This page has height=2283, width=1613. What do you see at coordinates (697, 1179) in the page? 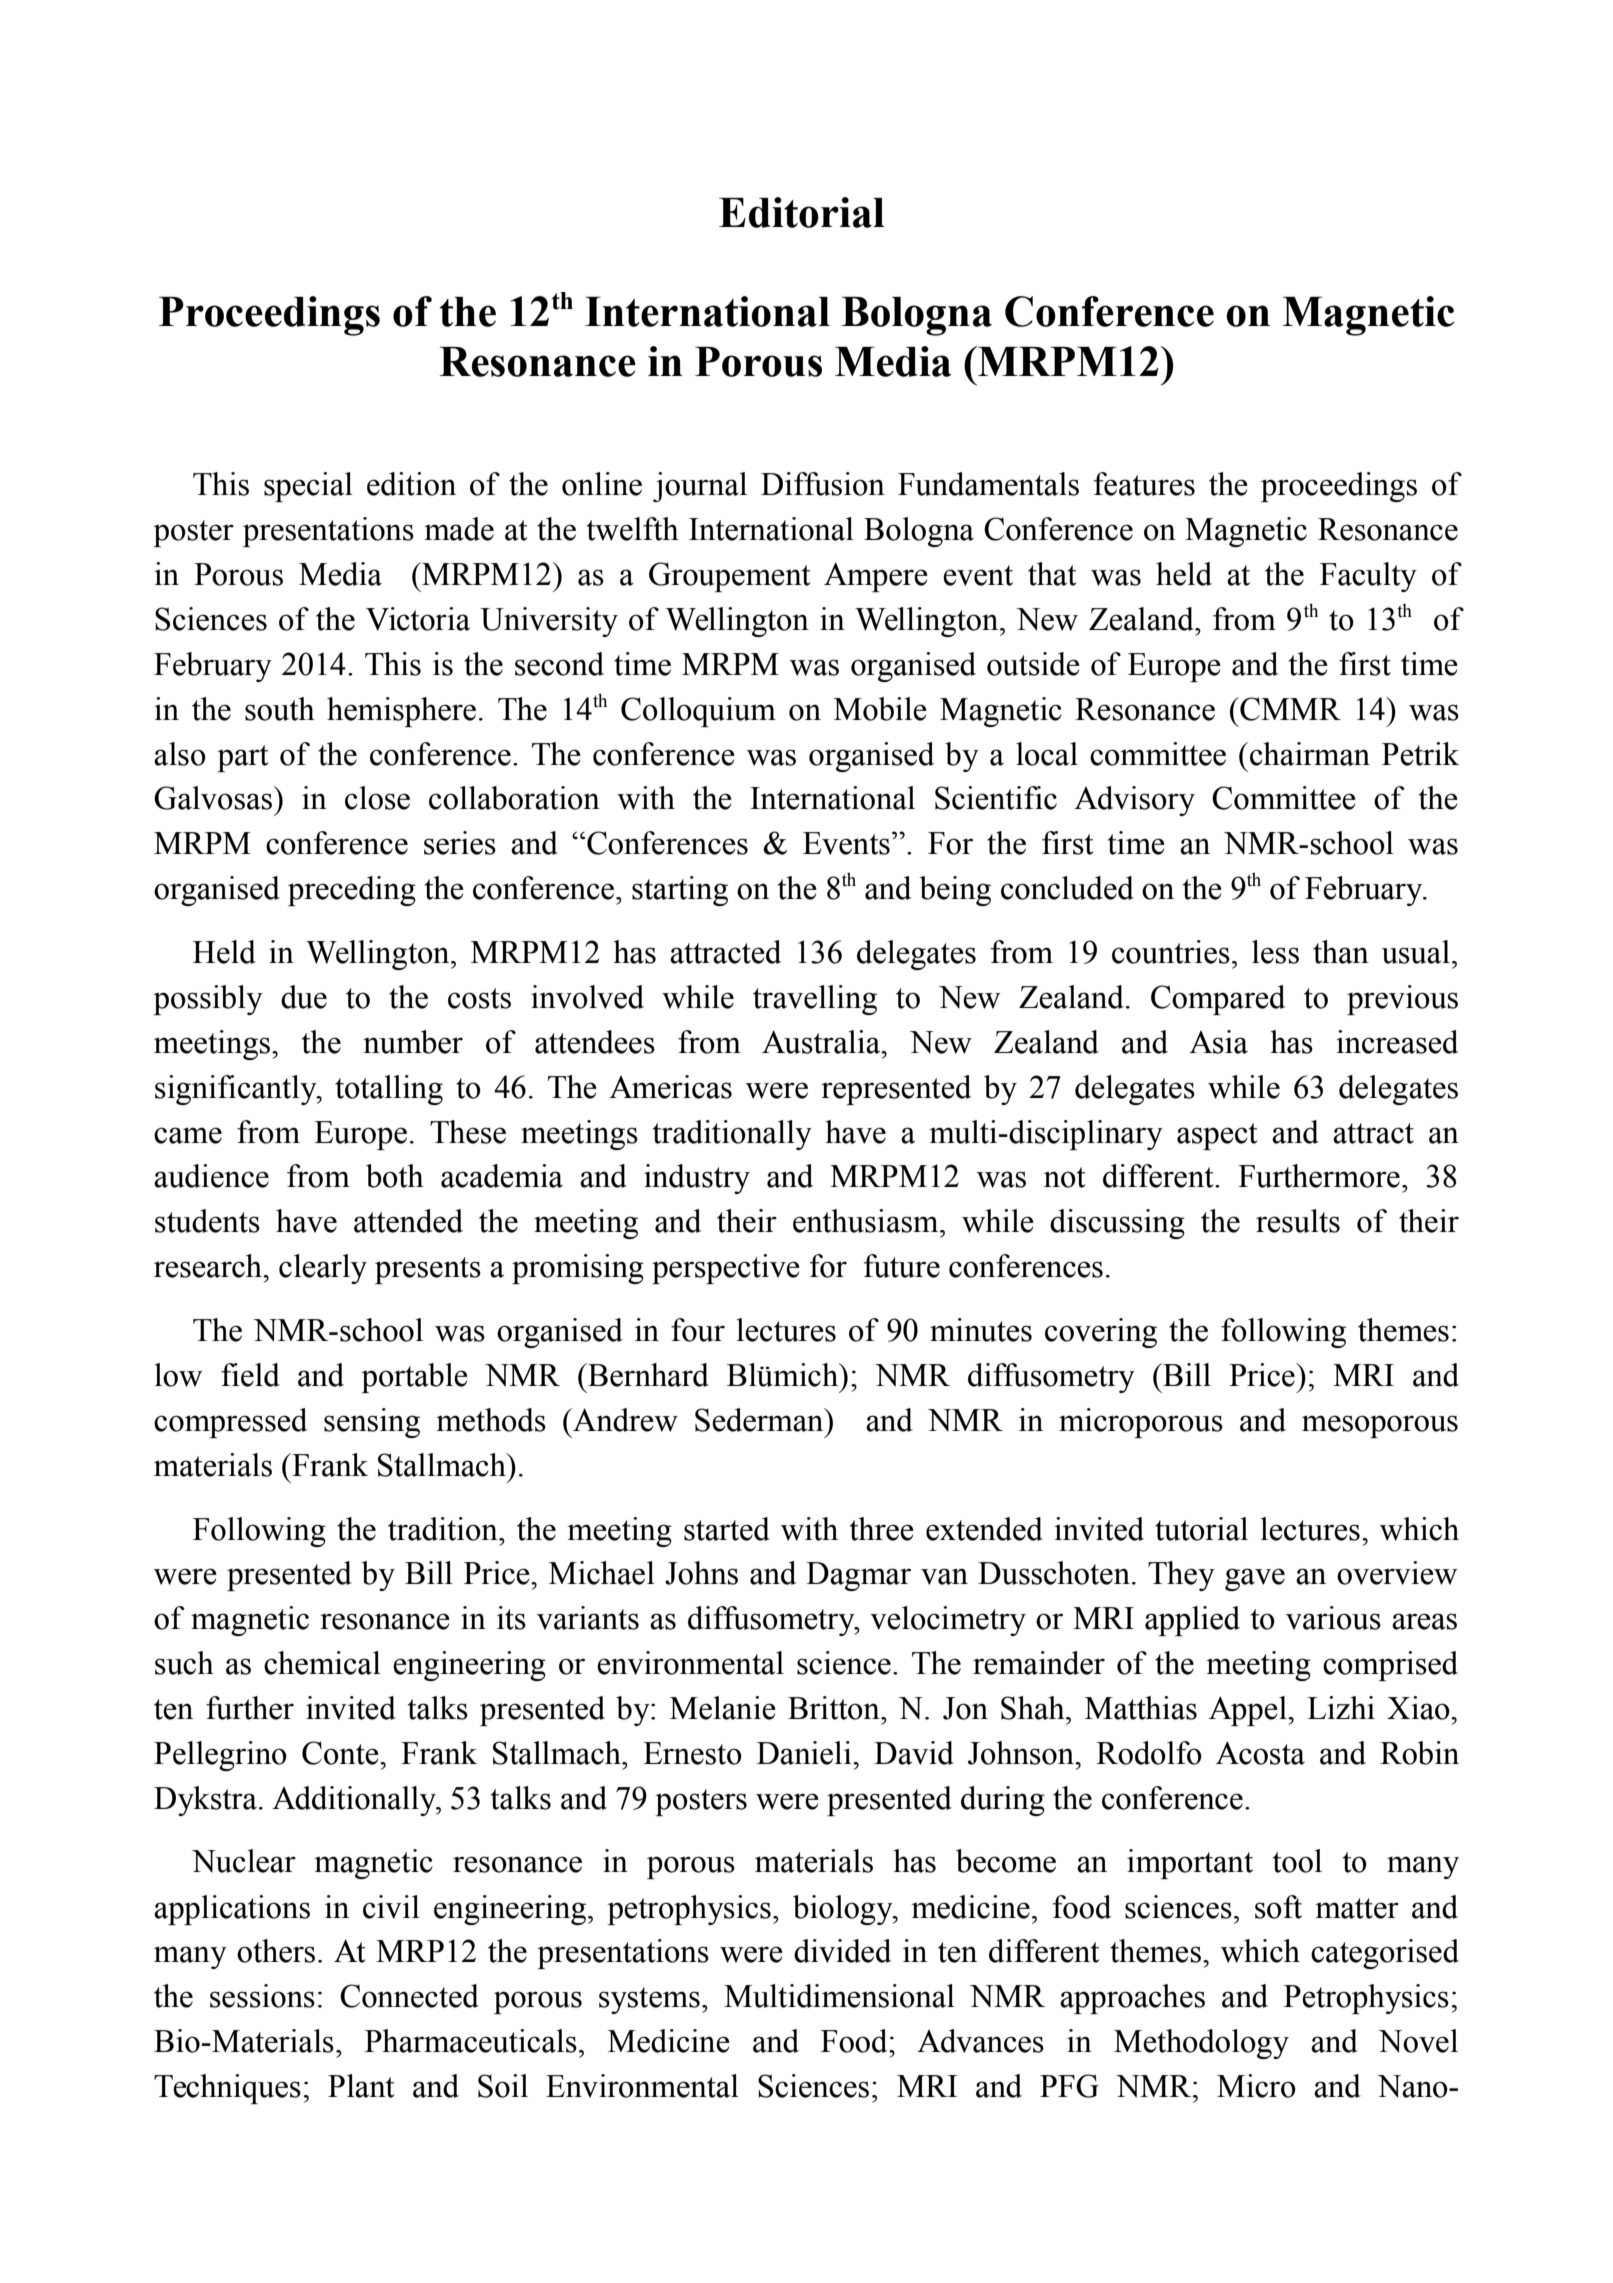
I see `industry` at bounding box center [697, 1179].
